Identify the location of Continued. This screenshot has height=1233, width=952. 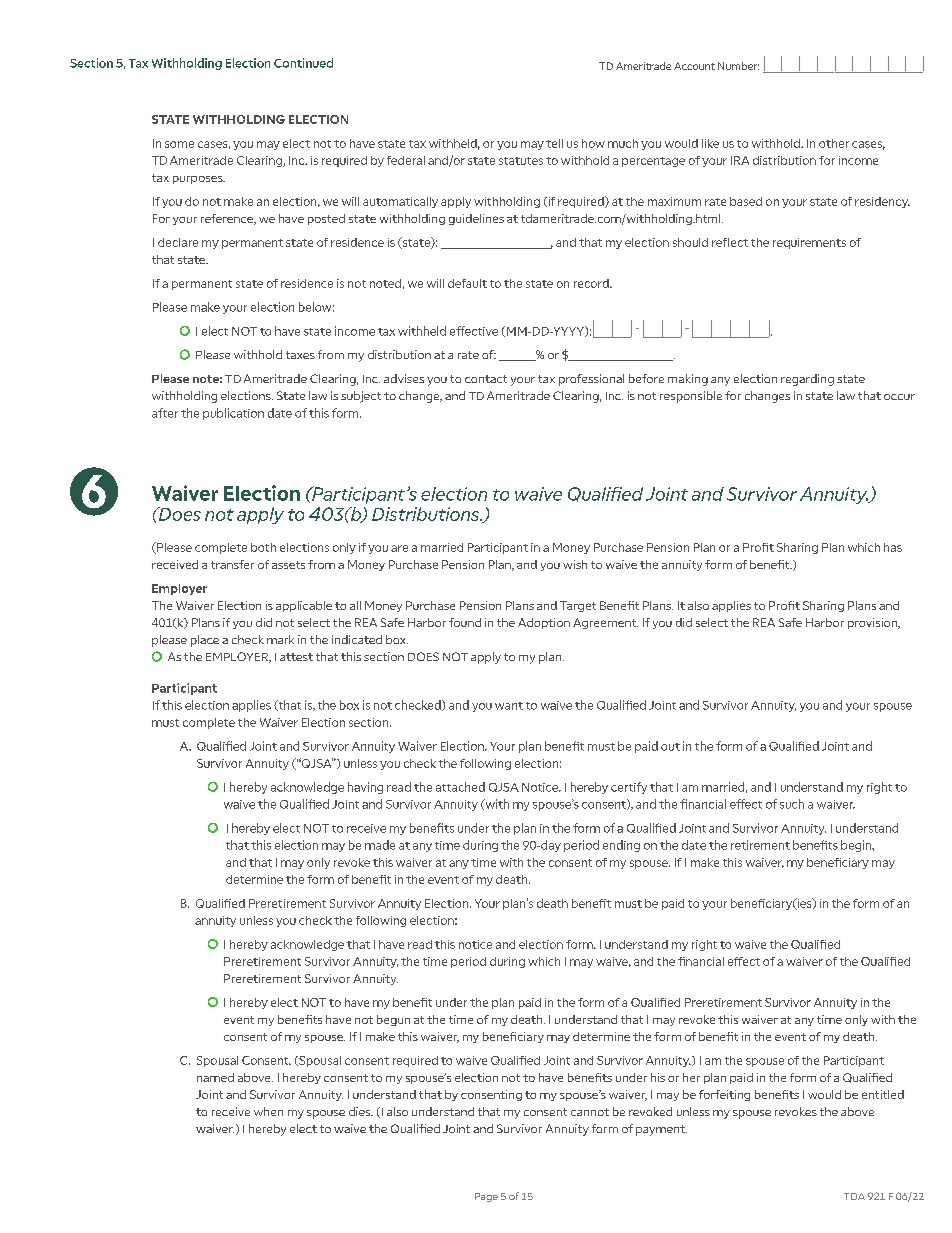
(303, 63).
